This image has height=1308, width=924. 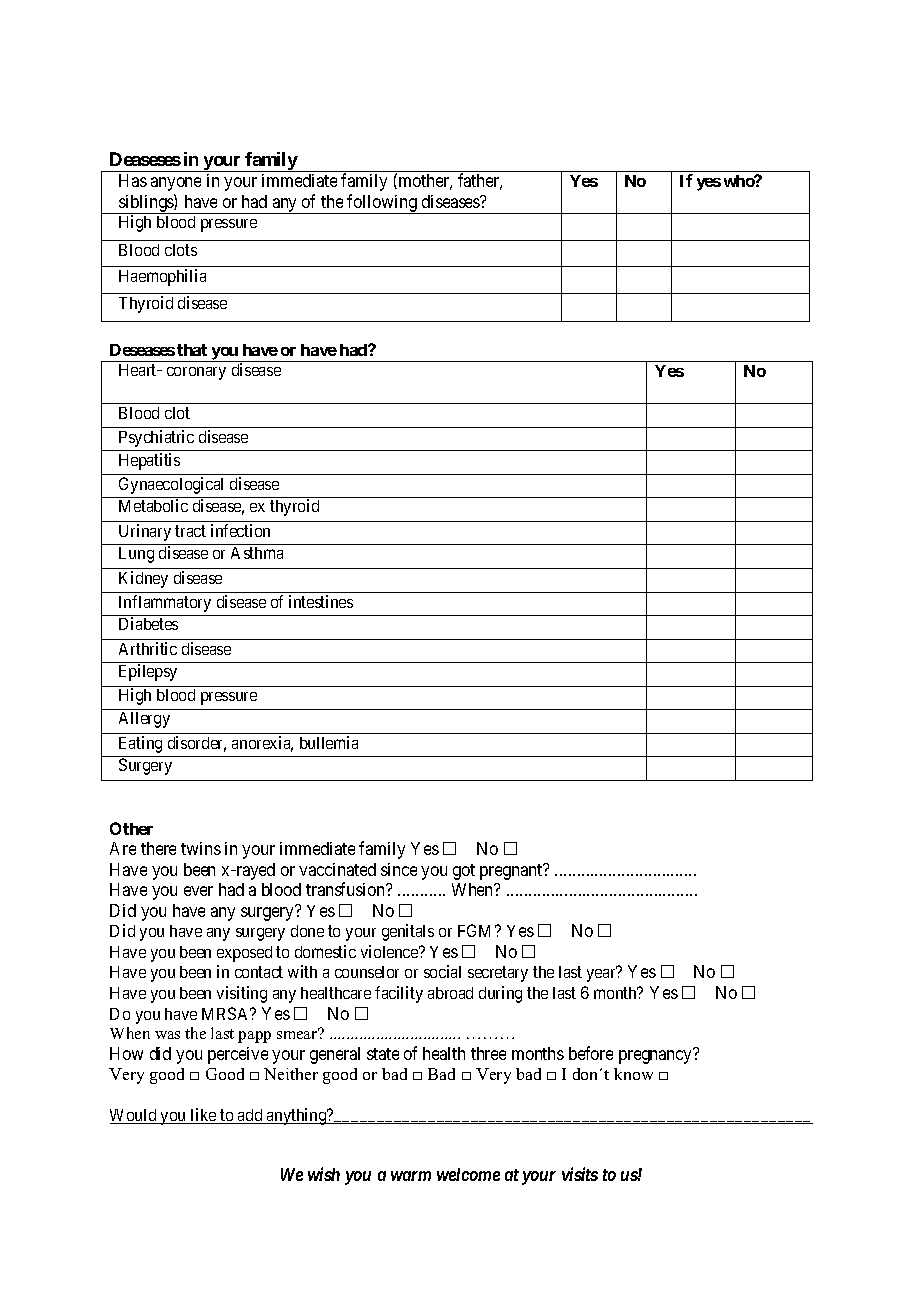 What do you see at coordinates (176, 184) in the image?
I see `anyone` at bounding box center [176, 184].
